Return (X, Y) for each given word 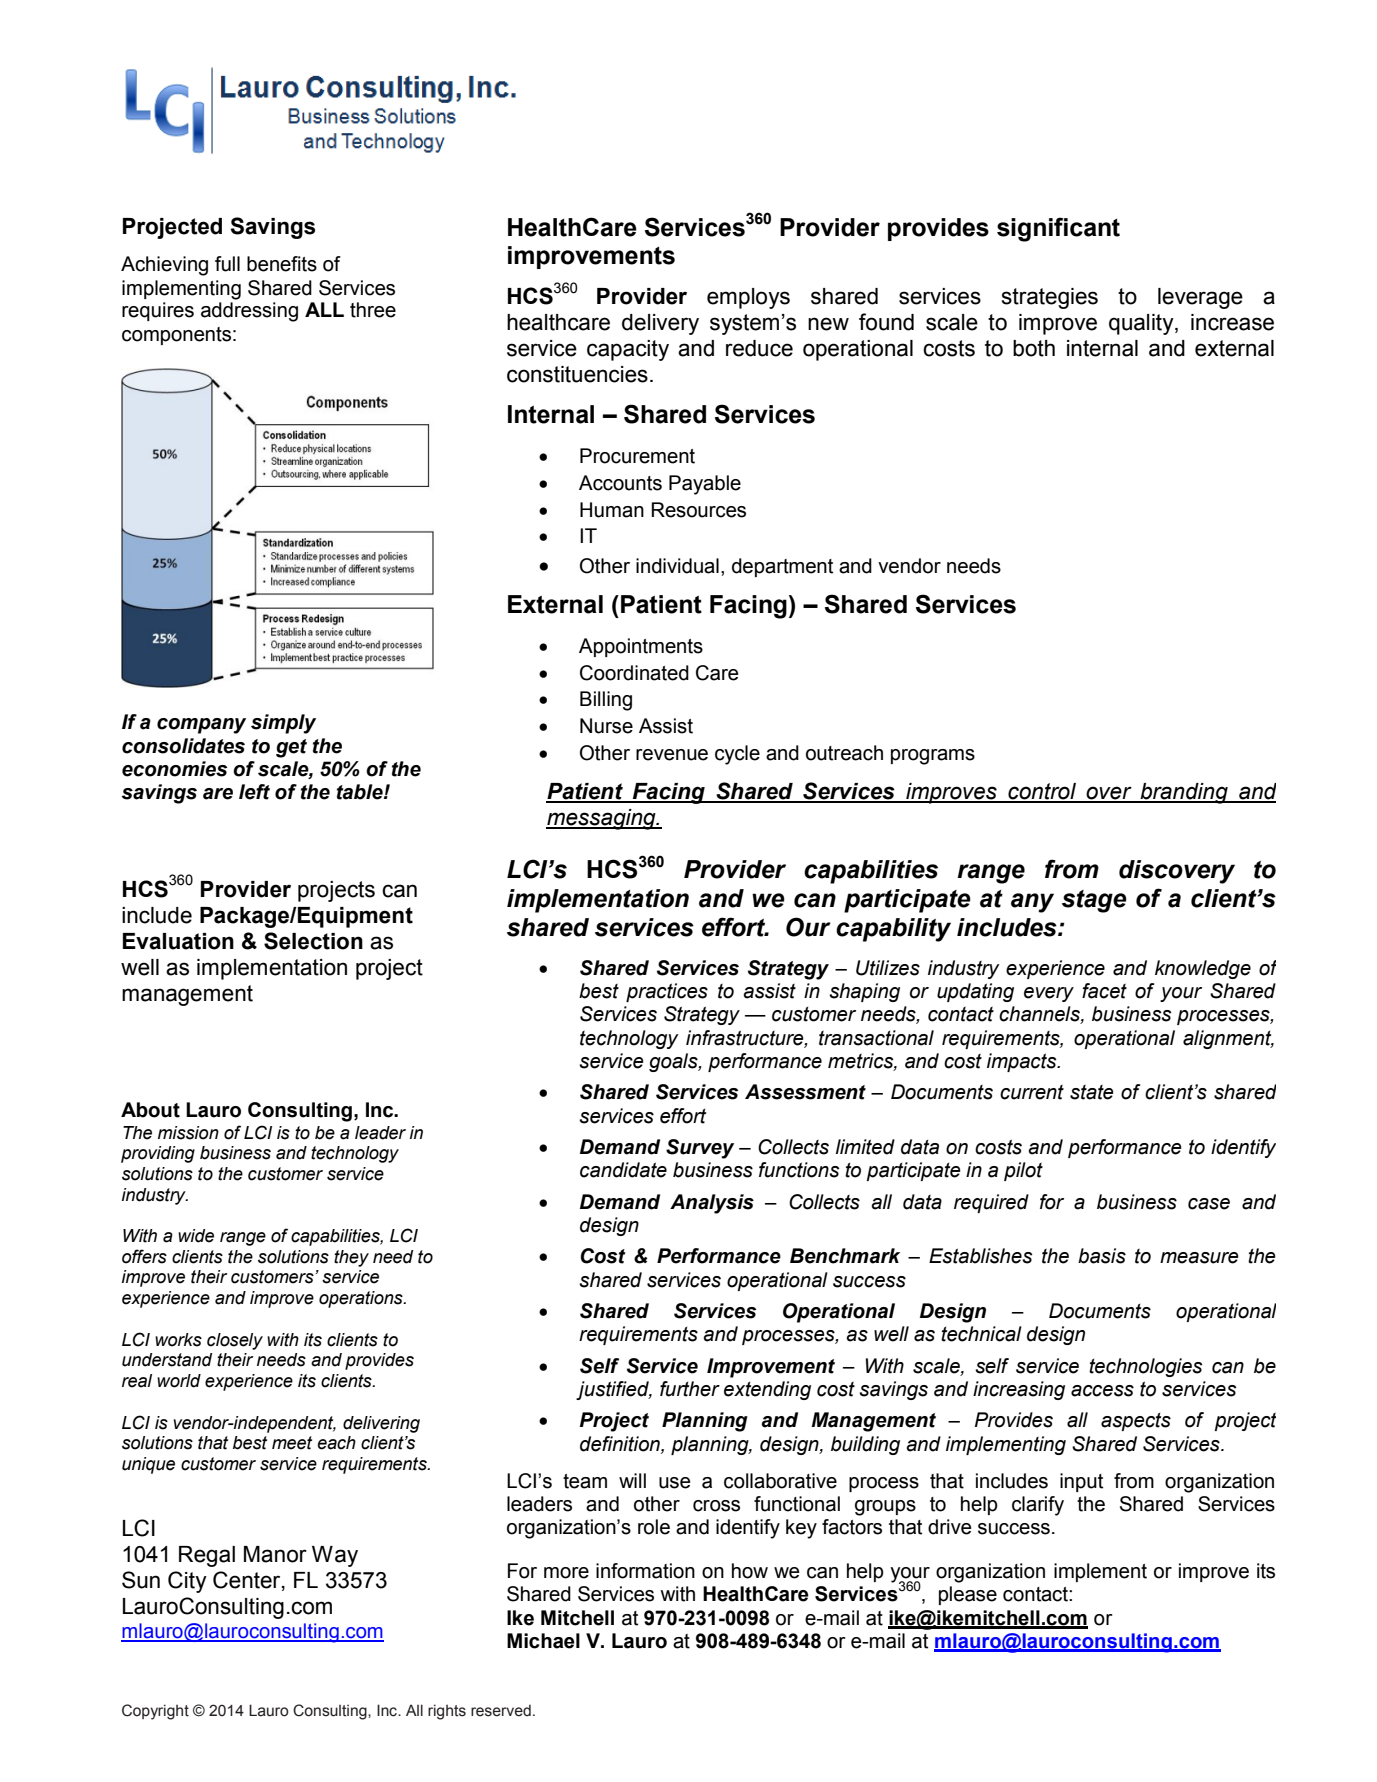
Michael (543, 1641)
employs (748, 298)
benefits (282, 264)
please (968, 1595)
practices (667, 992)
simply (283, 724)
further (690, 1389)
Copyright (155, 1712)
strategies (1050, 298)
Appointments (641, 647)
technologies (1145, 1367)
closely (235, 1341)
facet (1104, 991)
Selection (313, 941)
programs (933, 757)
